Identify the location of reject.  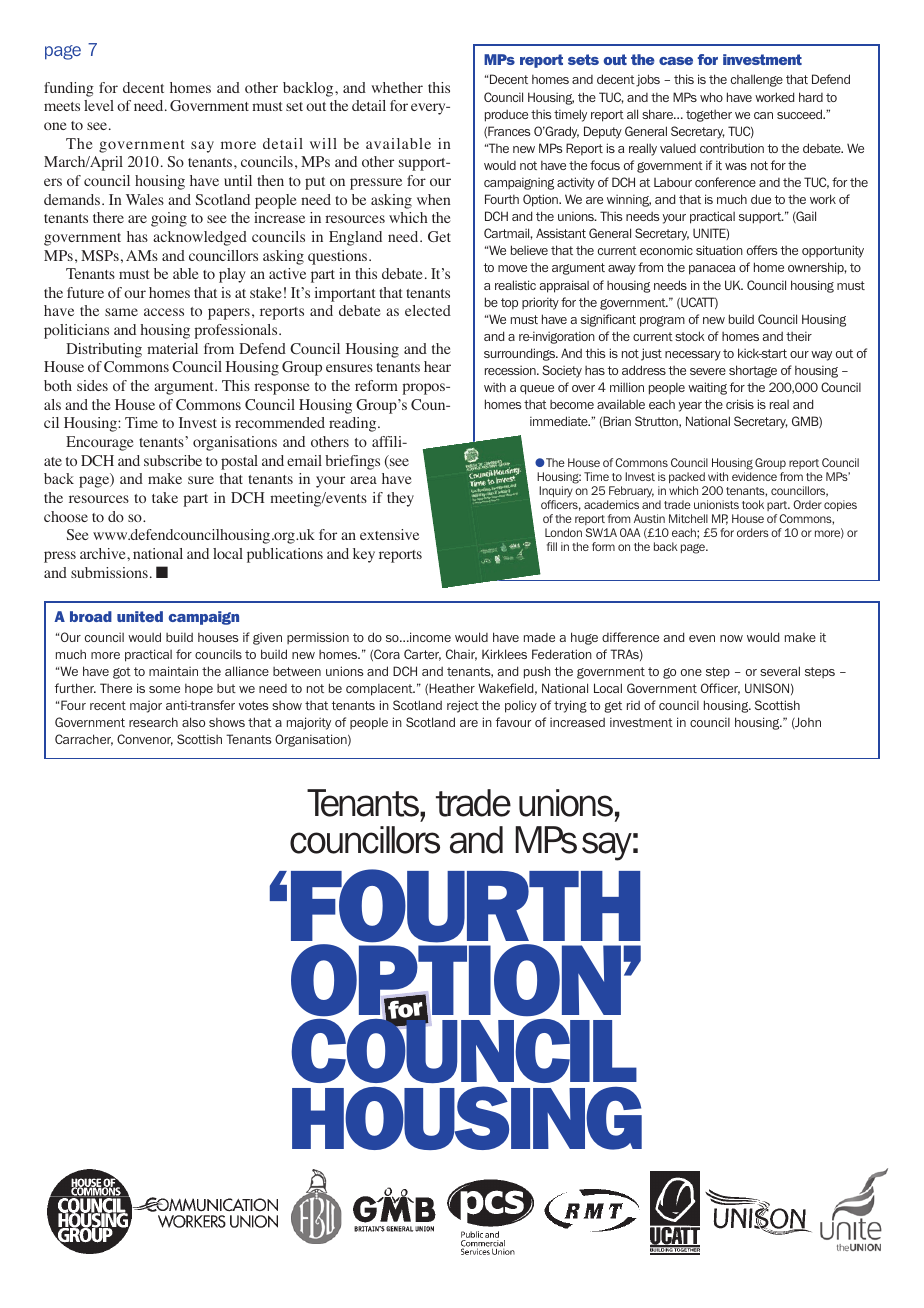
(463, 706).
